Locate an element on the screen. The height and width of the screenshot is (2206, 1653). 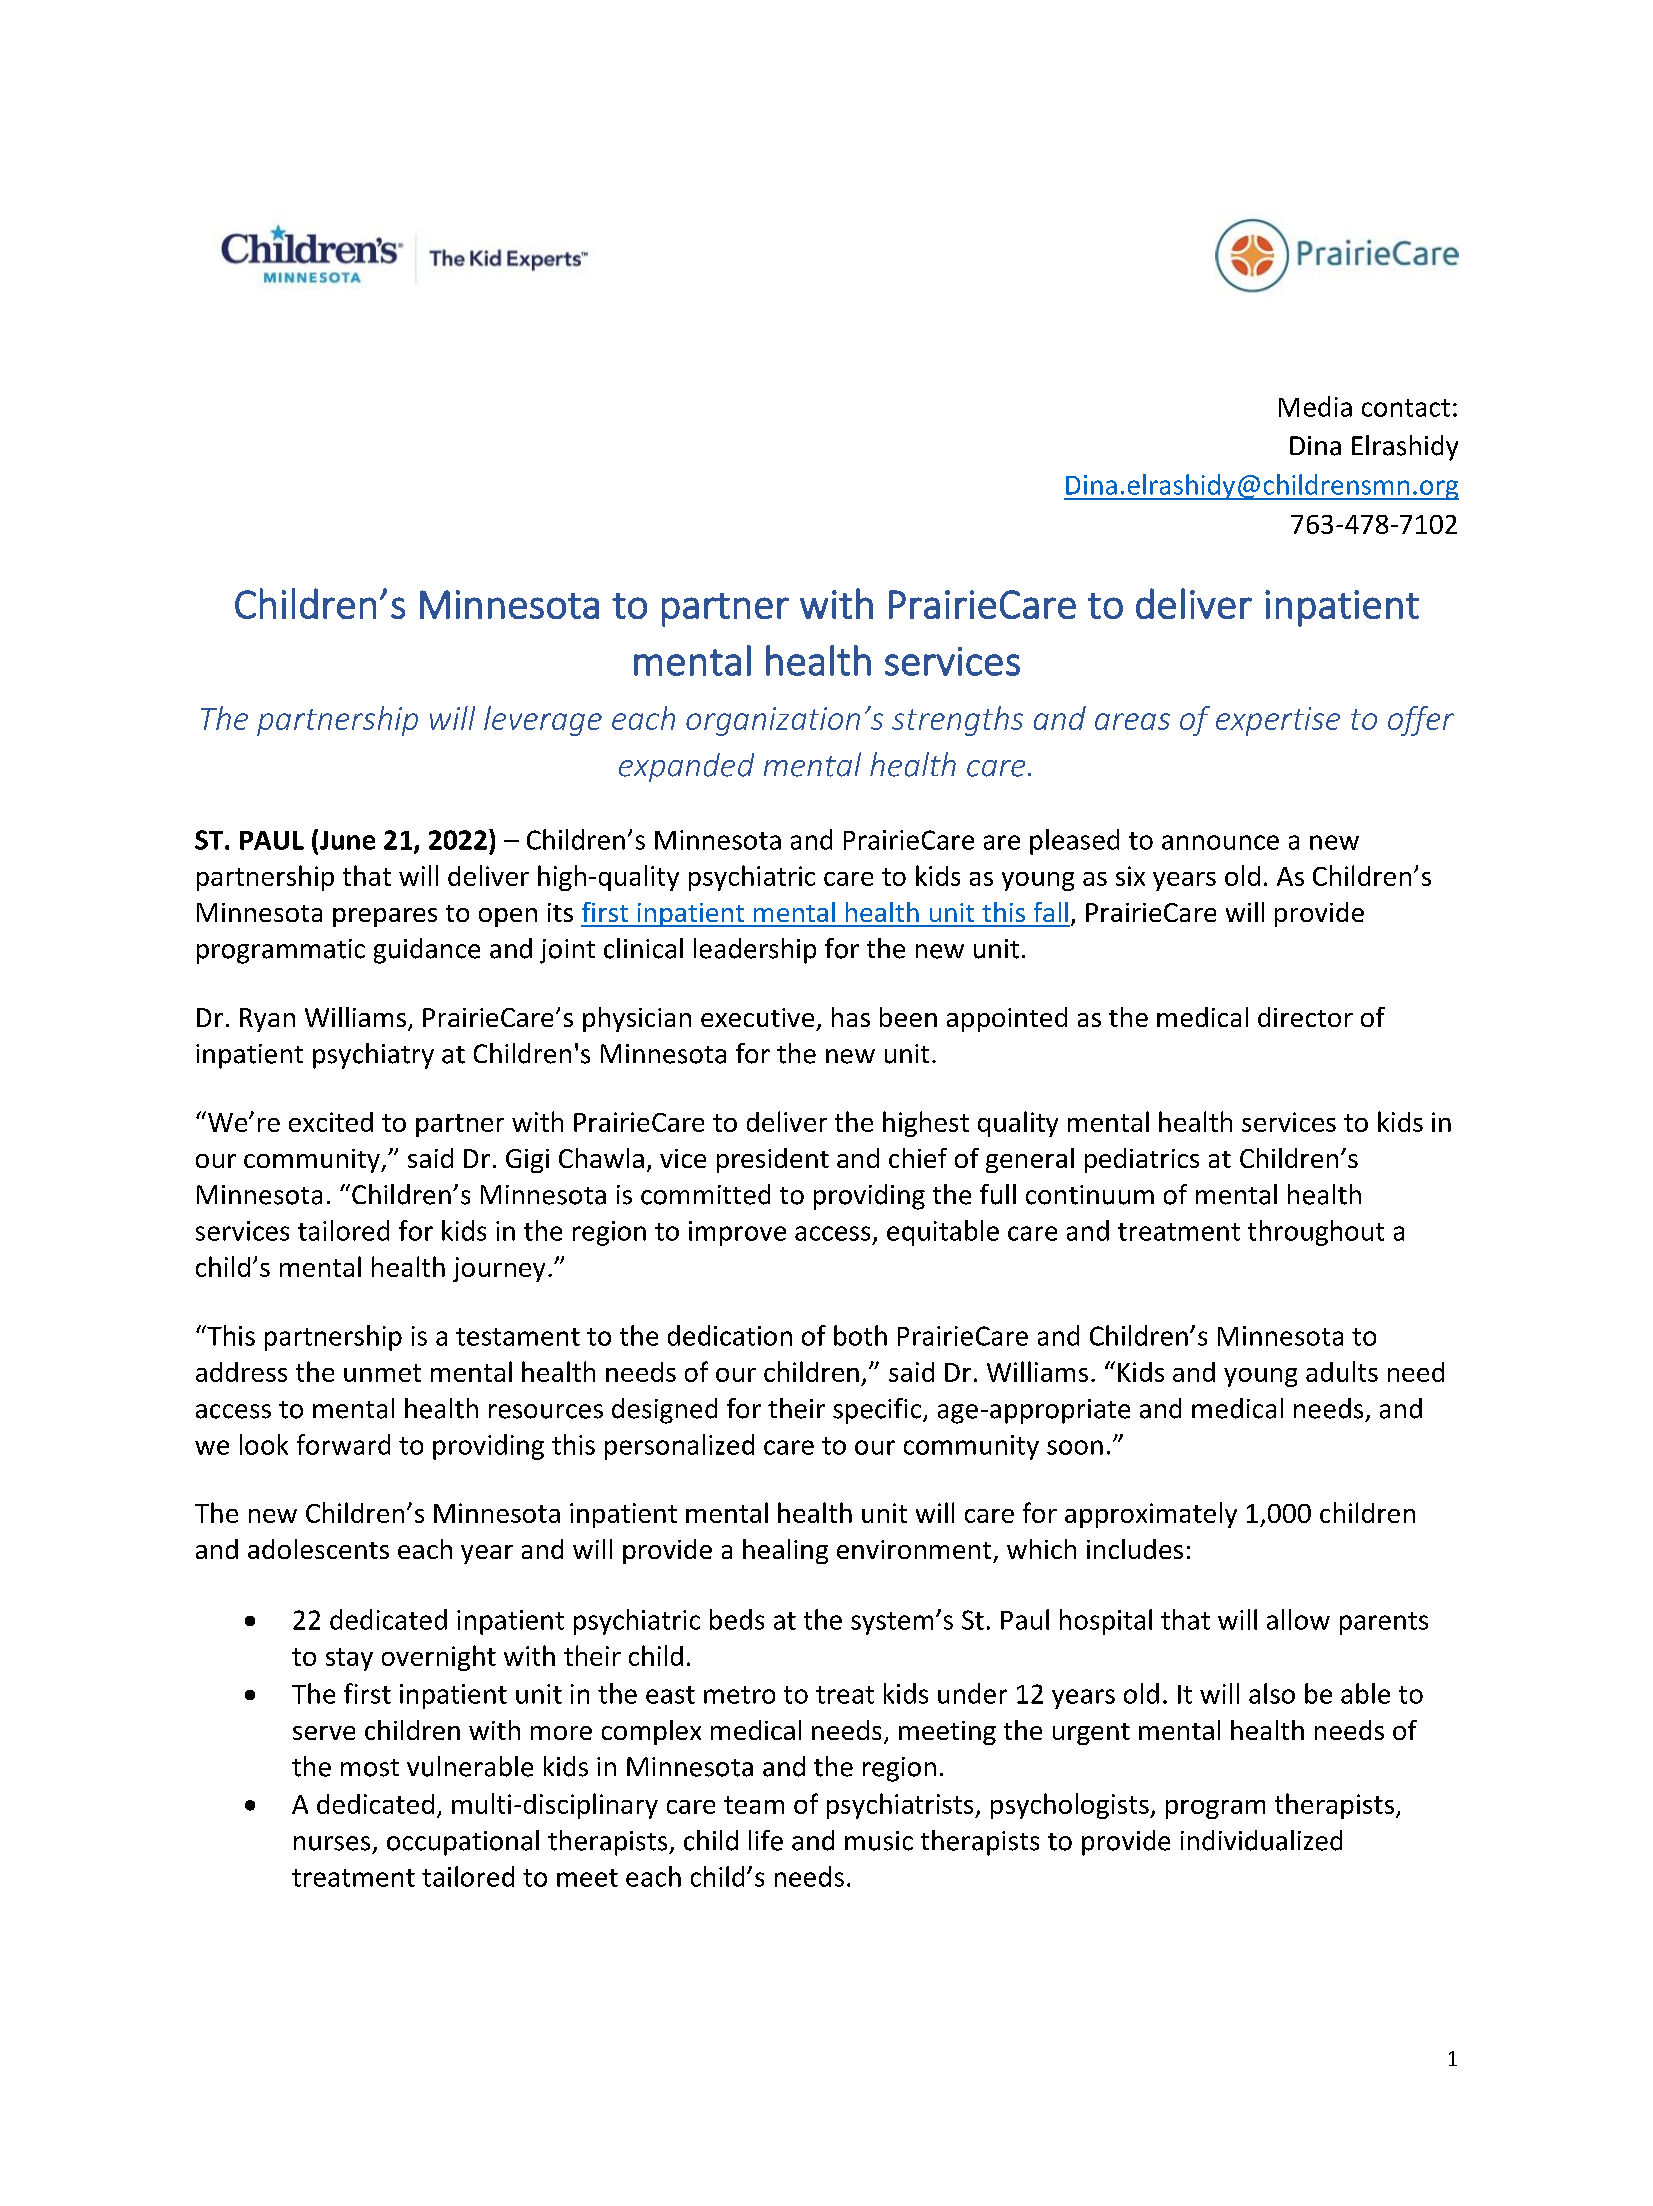
has is located at coordinates (851, 1017).
